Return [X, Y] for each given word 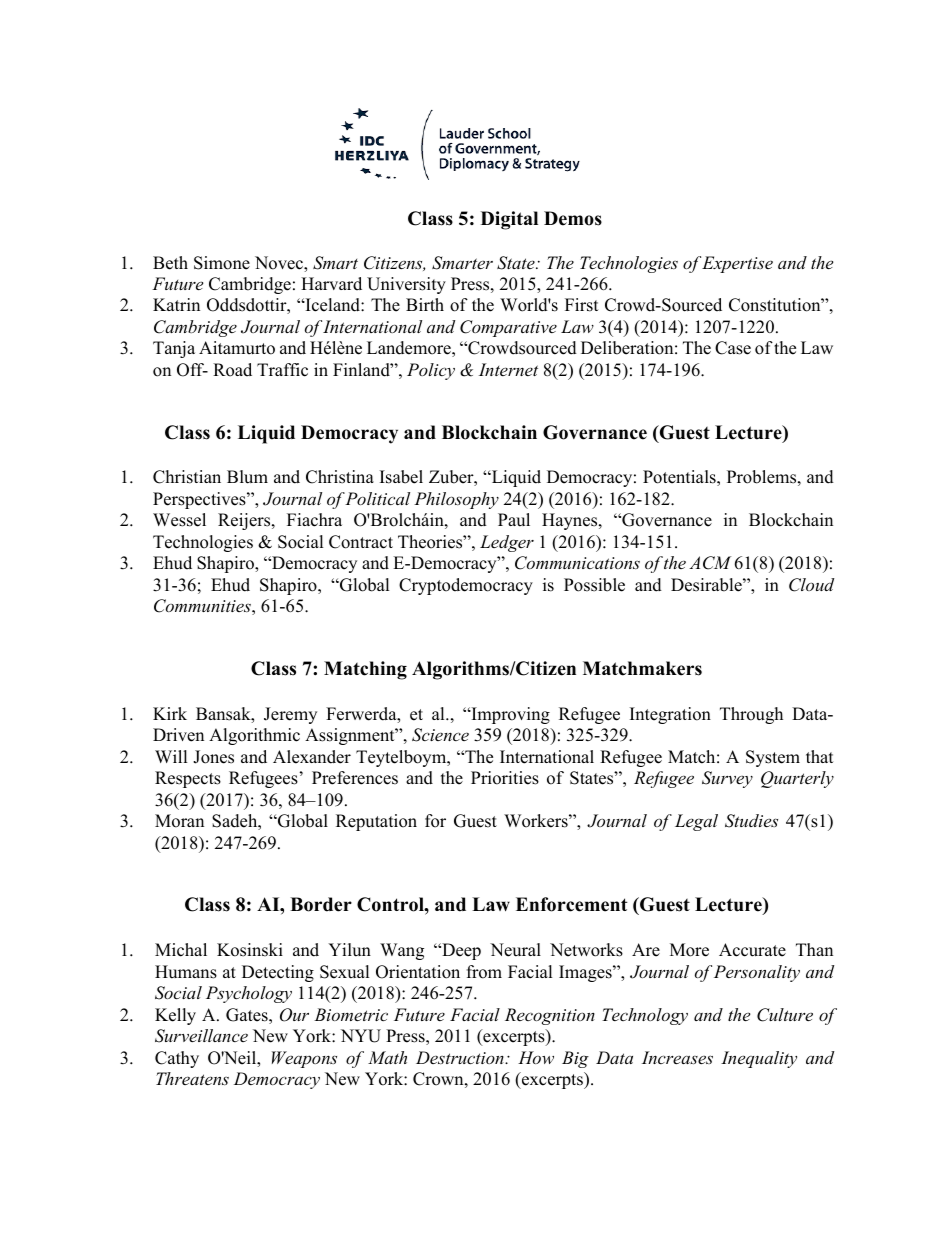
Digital [509, 220]
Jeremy [290, 715]
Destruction [461, 1057]
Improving [509, 715]
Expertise [737, 264]
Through [751, 715]
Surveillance [201, 1036]
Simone [222, 263]
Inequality [759, 1059]
